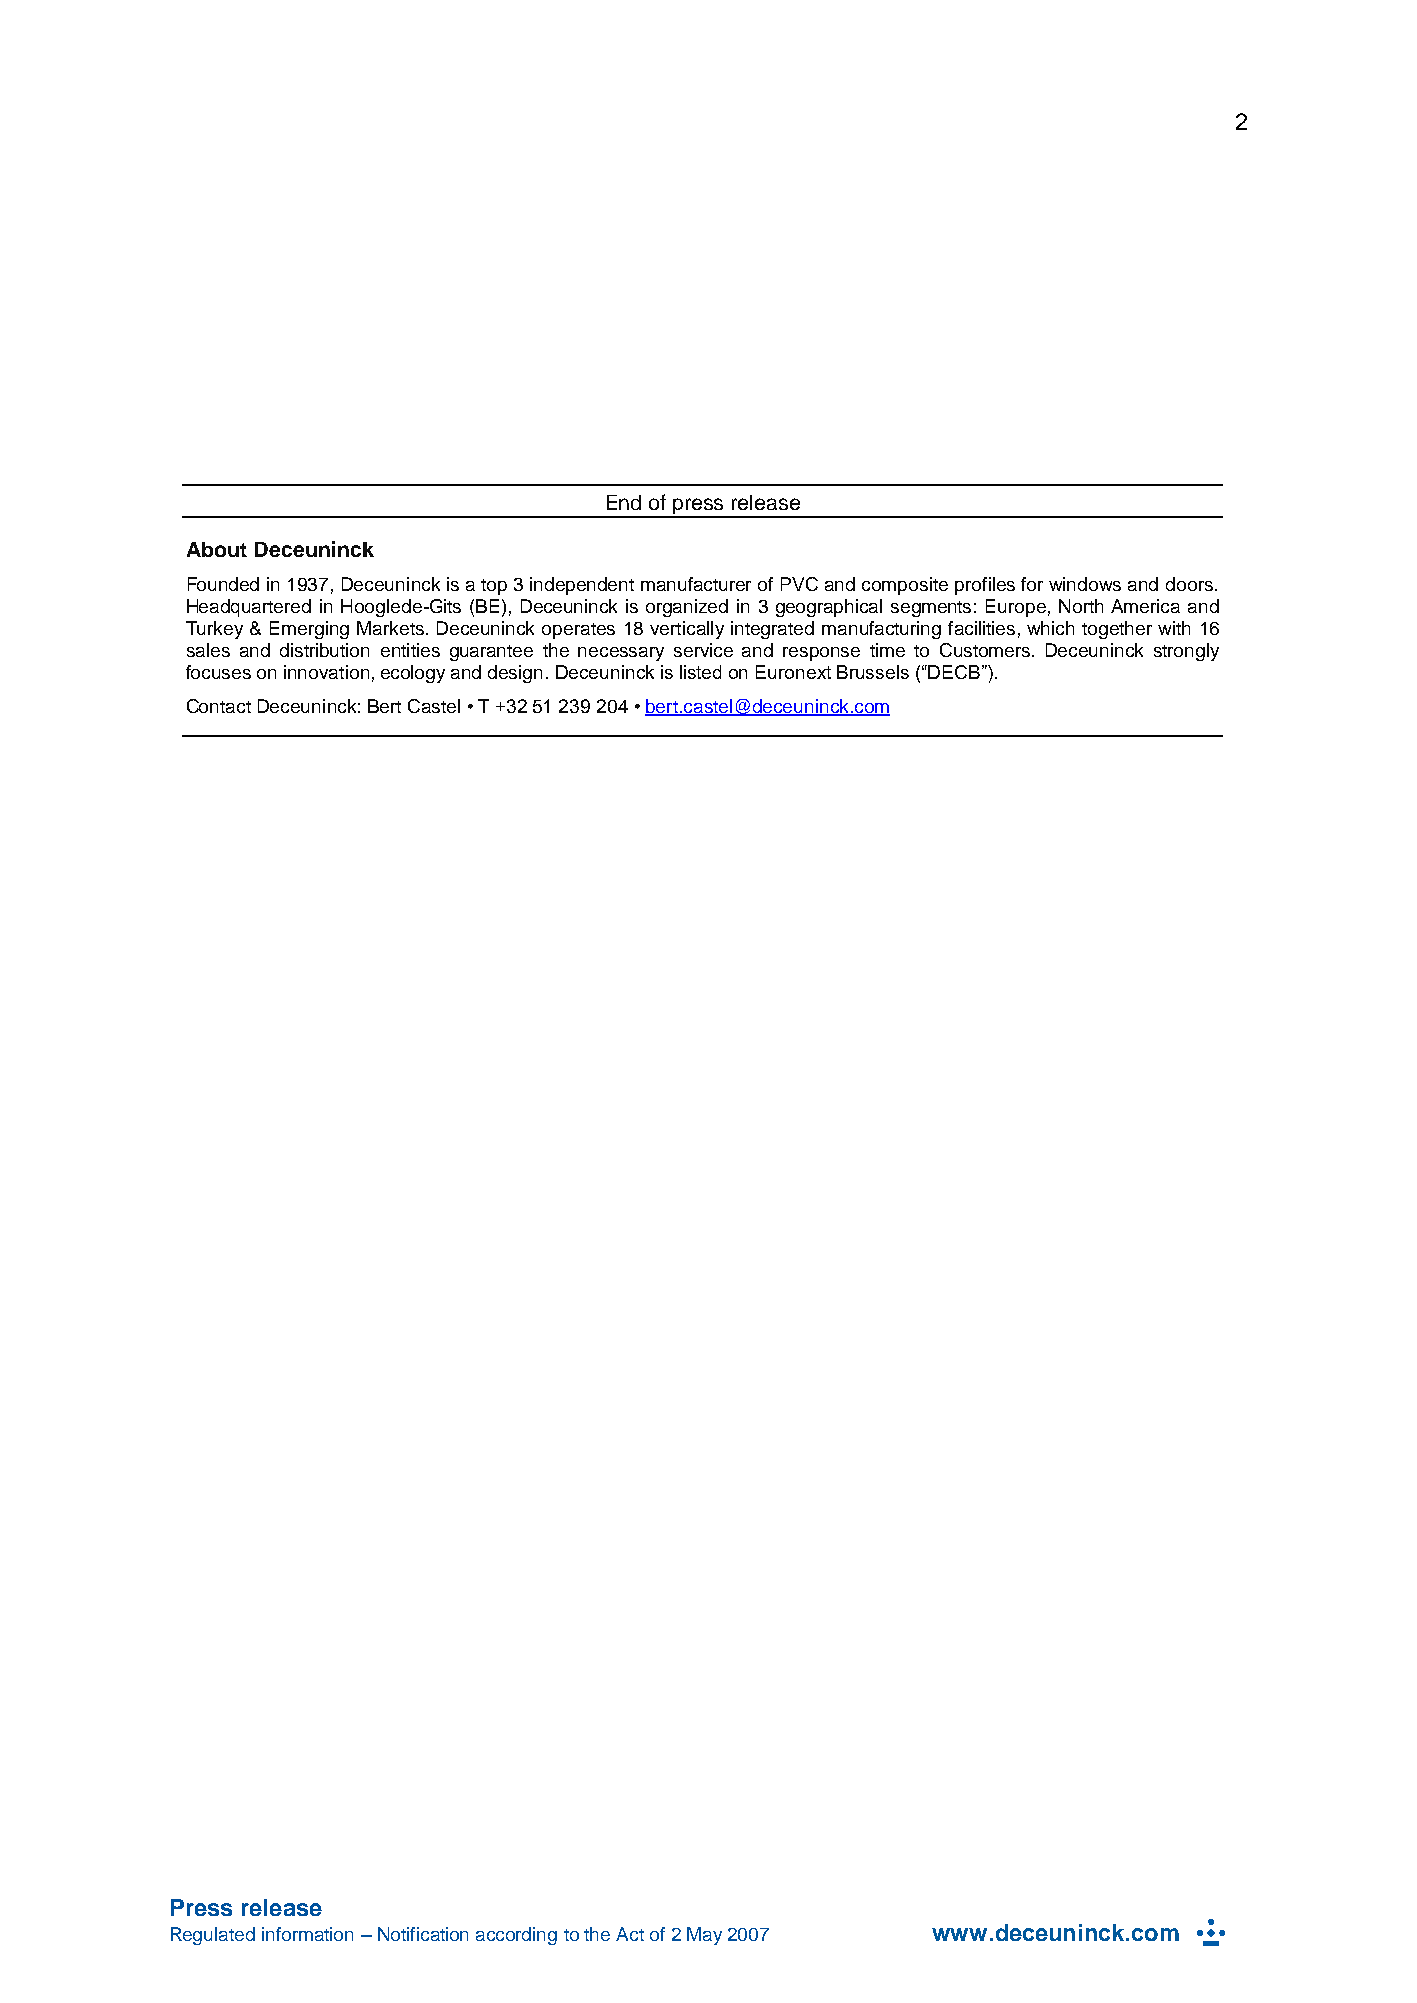 This image has height=2003, width=1417. Describe the element at coordinates (1085, 584) in the image. I see `windows` at that location.
